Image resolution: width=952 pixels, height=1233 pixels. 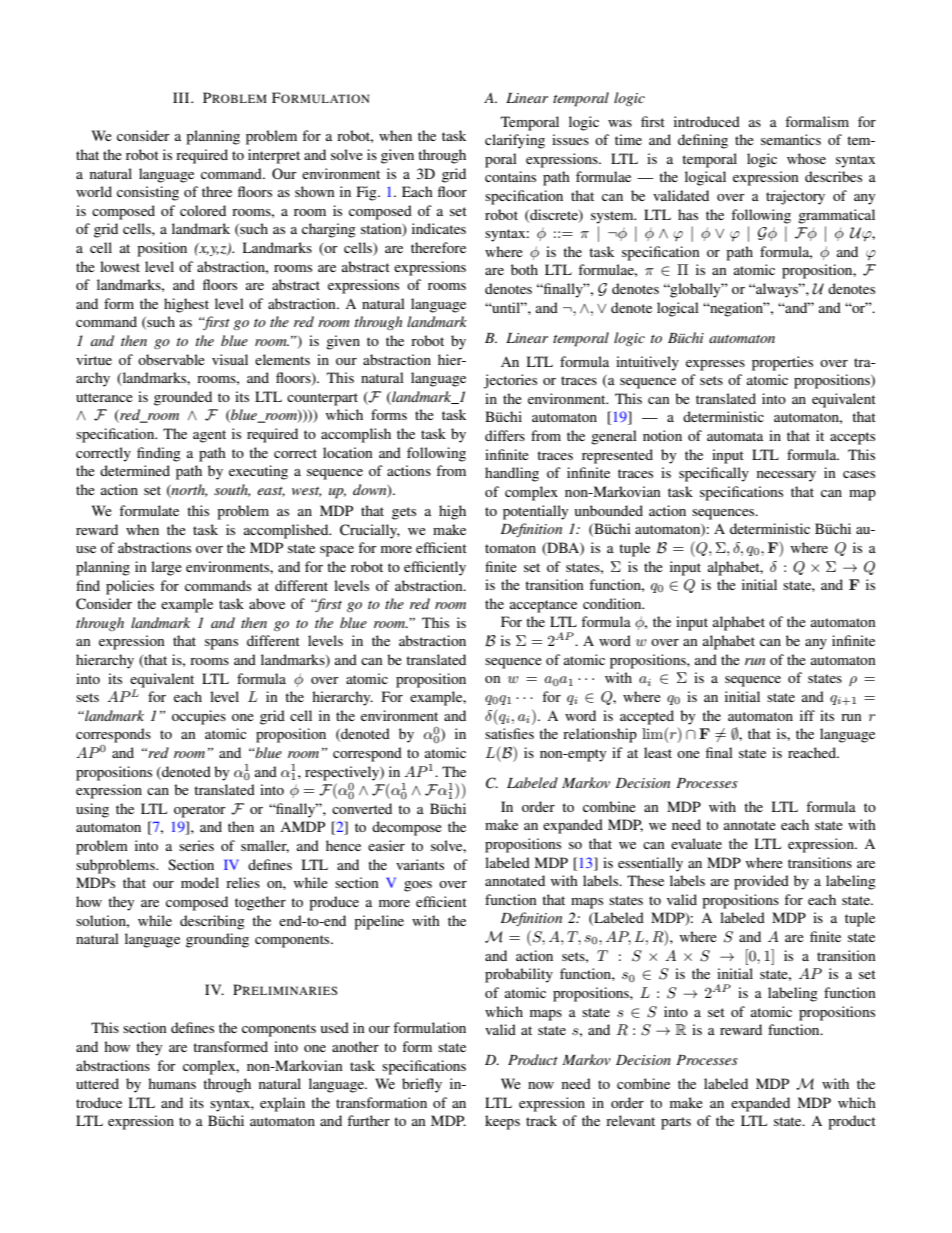 What do you see at coordinates (221, 644) in the image?
I see `spans` at bounding box center [221, 644].
